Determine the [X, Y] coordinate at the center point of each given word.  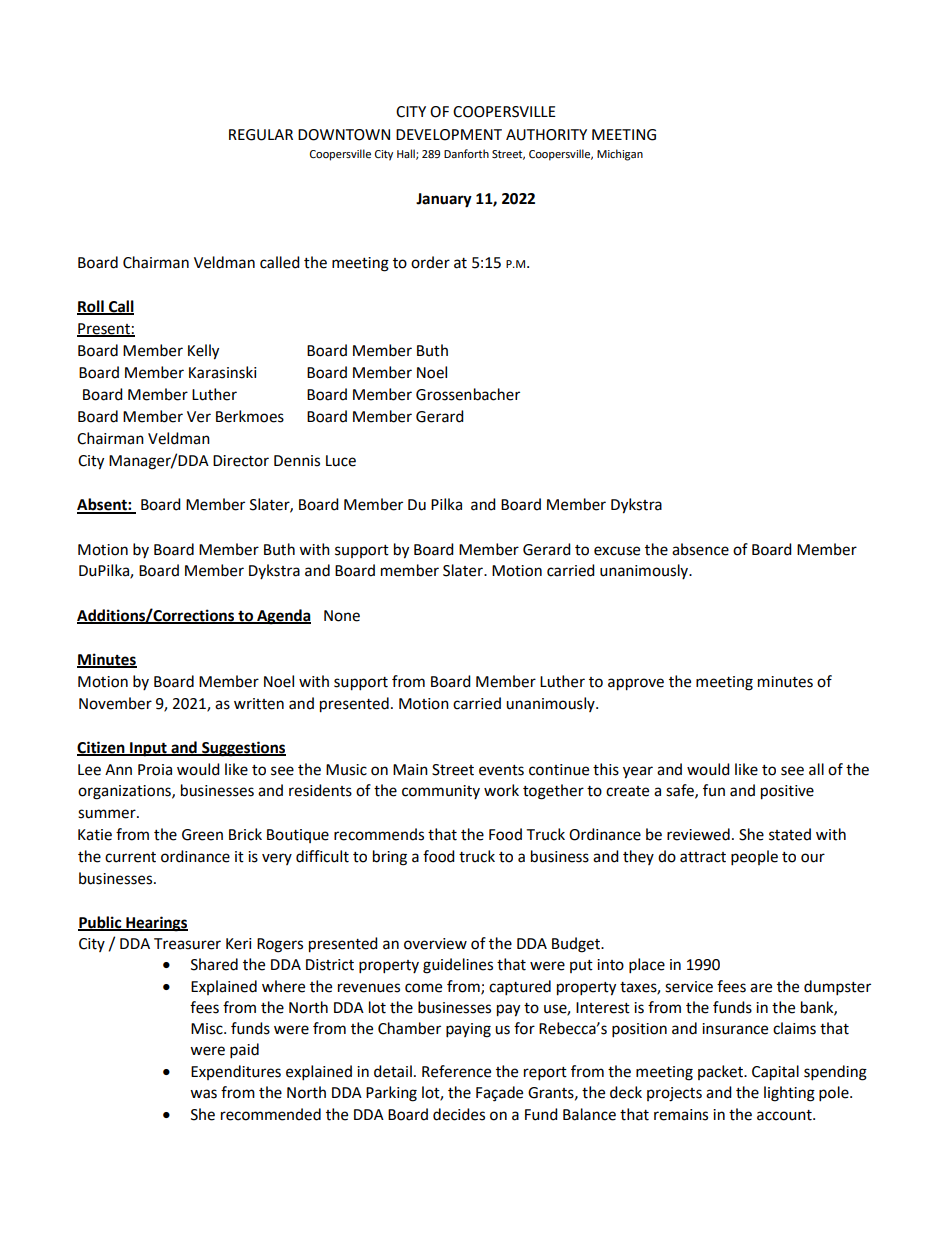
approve [636, 684]
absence [700, 549]
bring [390, 858]
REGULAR [261, 135]
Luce [341, 461]
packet [721, 1072]
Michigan [620, 155]
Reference [456, 1071]
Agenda [283, 617]
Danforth [466, 154]
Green [202, 835]
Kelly [203, 352]
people [754, 858]
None [342, 616]
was [203, 1094]
